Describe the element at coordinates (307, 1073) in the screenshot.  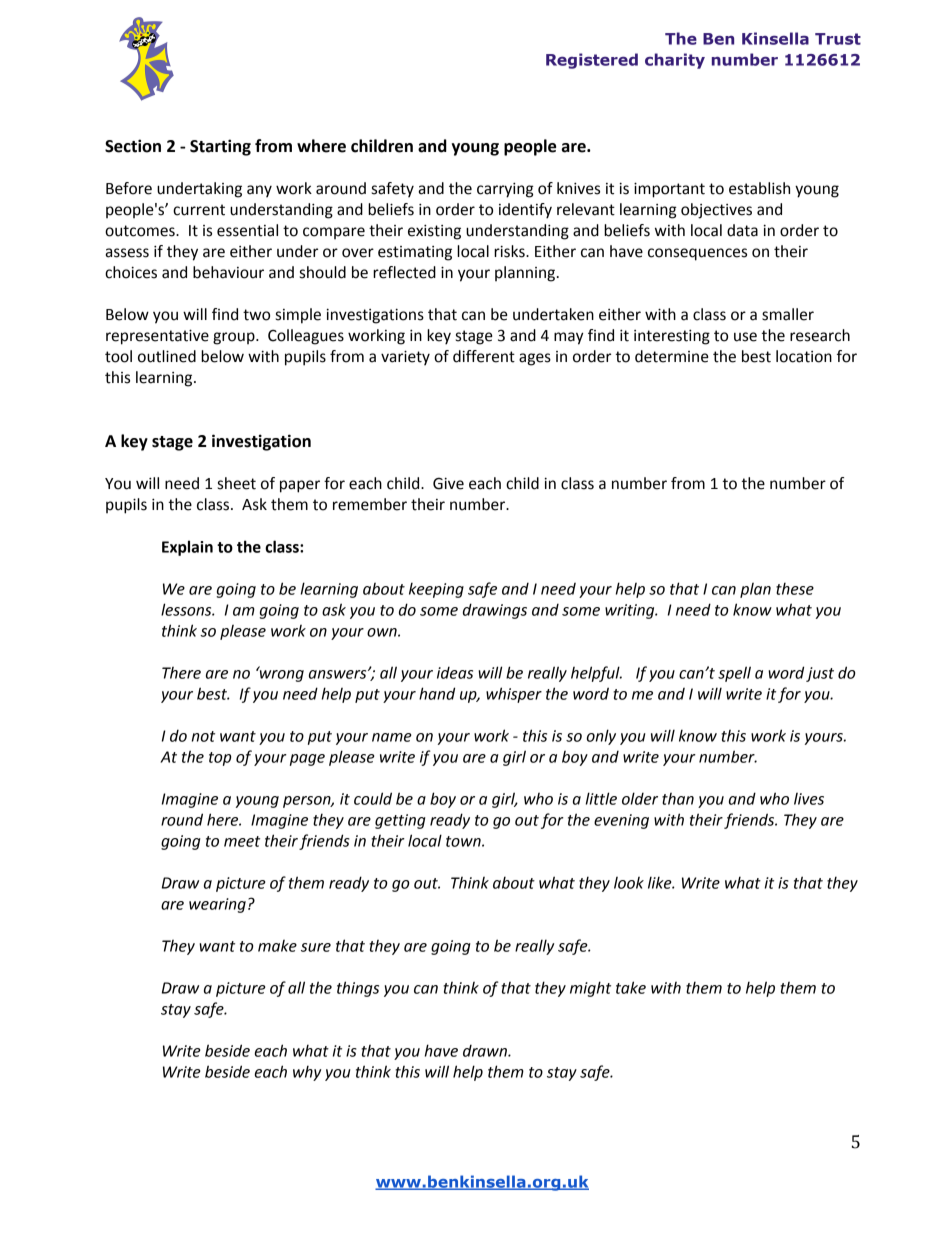
I see `why` at that location.
